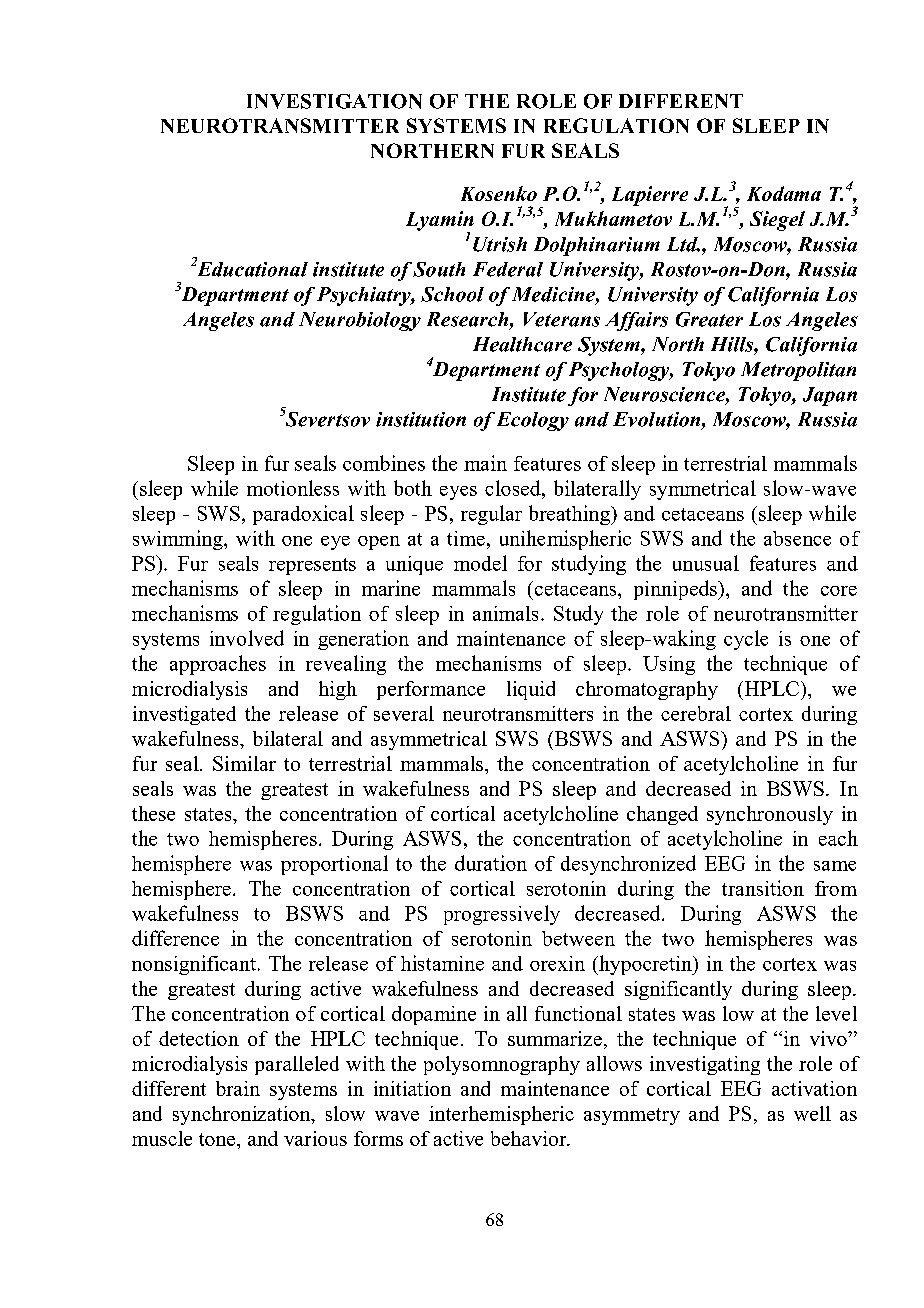 This screenshot has height=1308, width=924. I want to click on Healthcare, so click(522, 344).
